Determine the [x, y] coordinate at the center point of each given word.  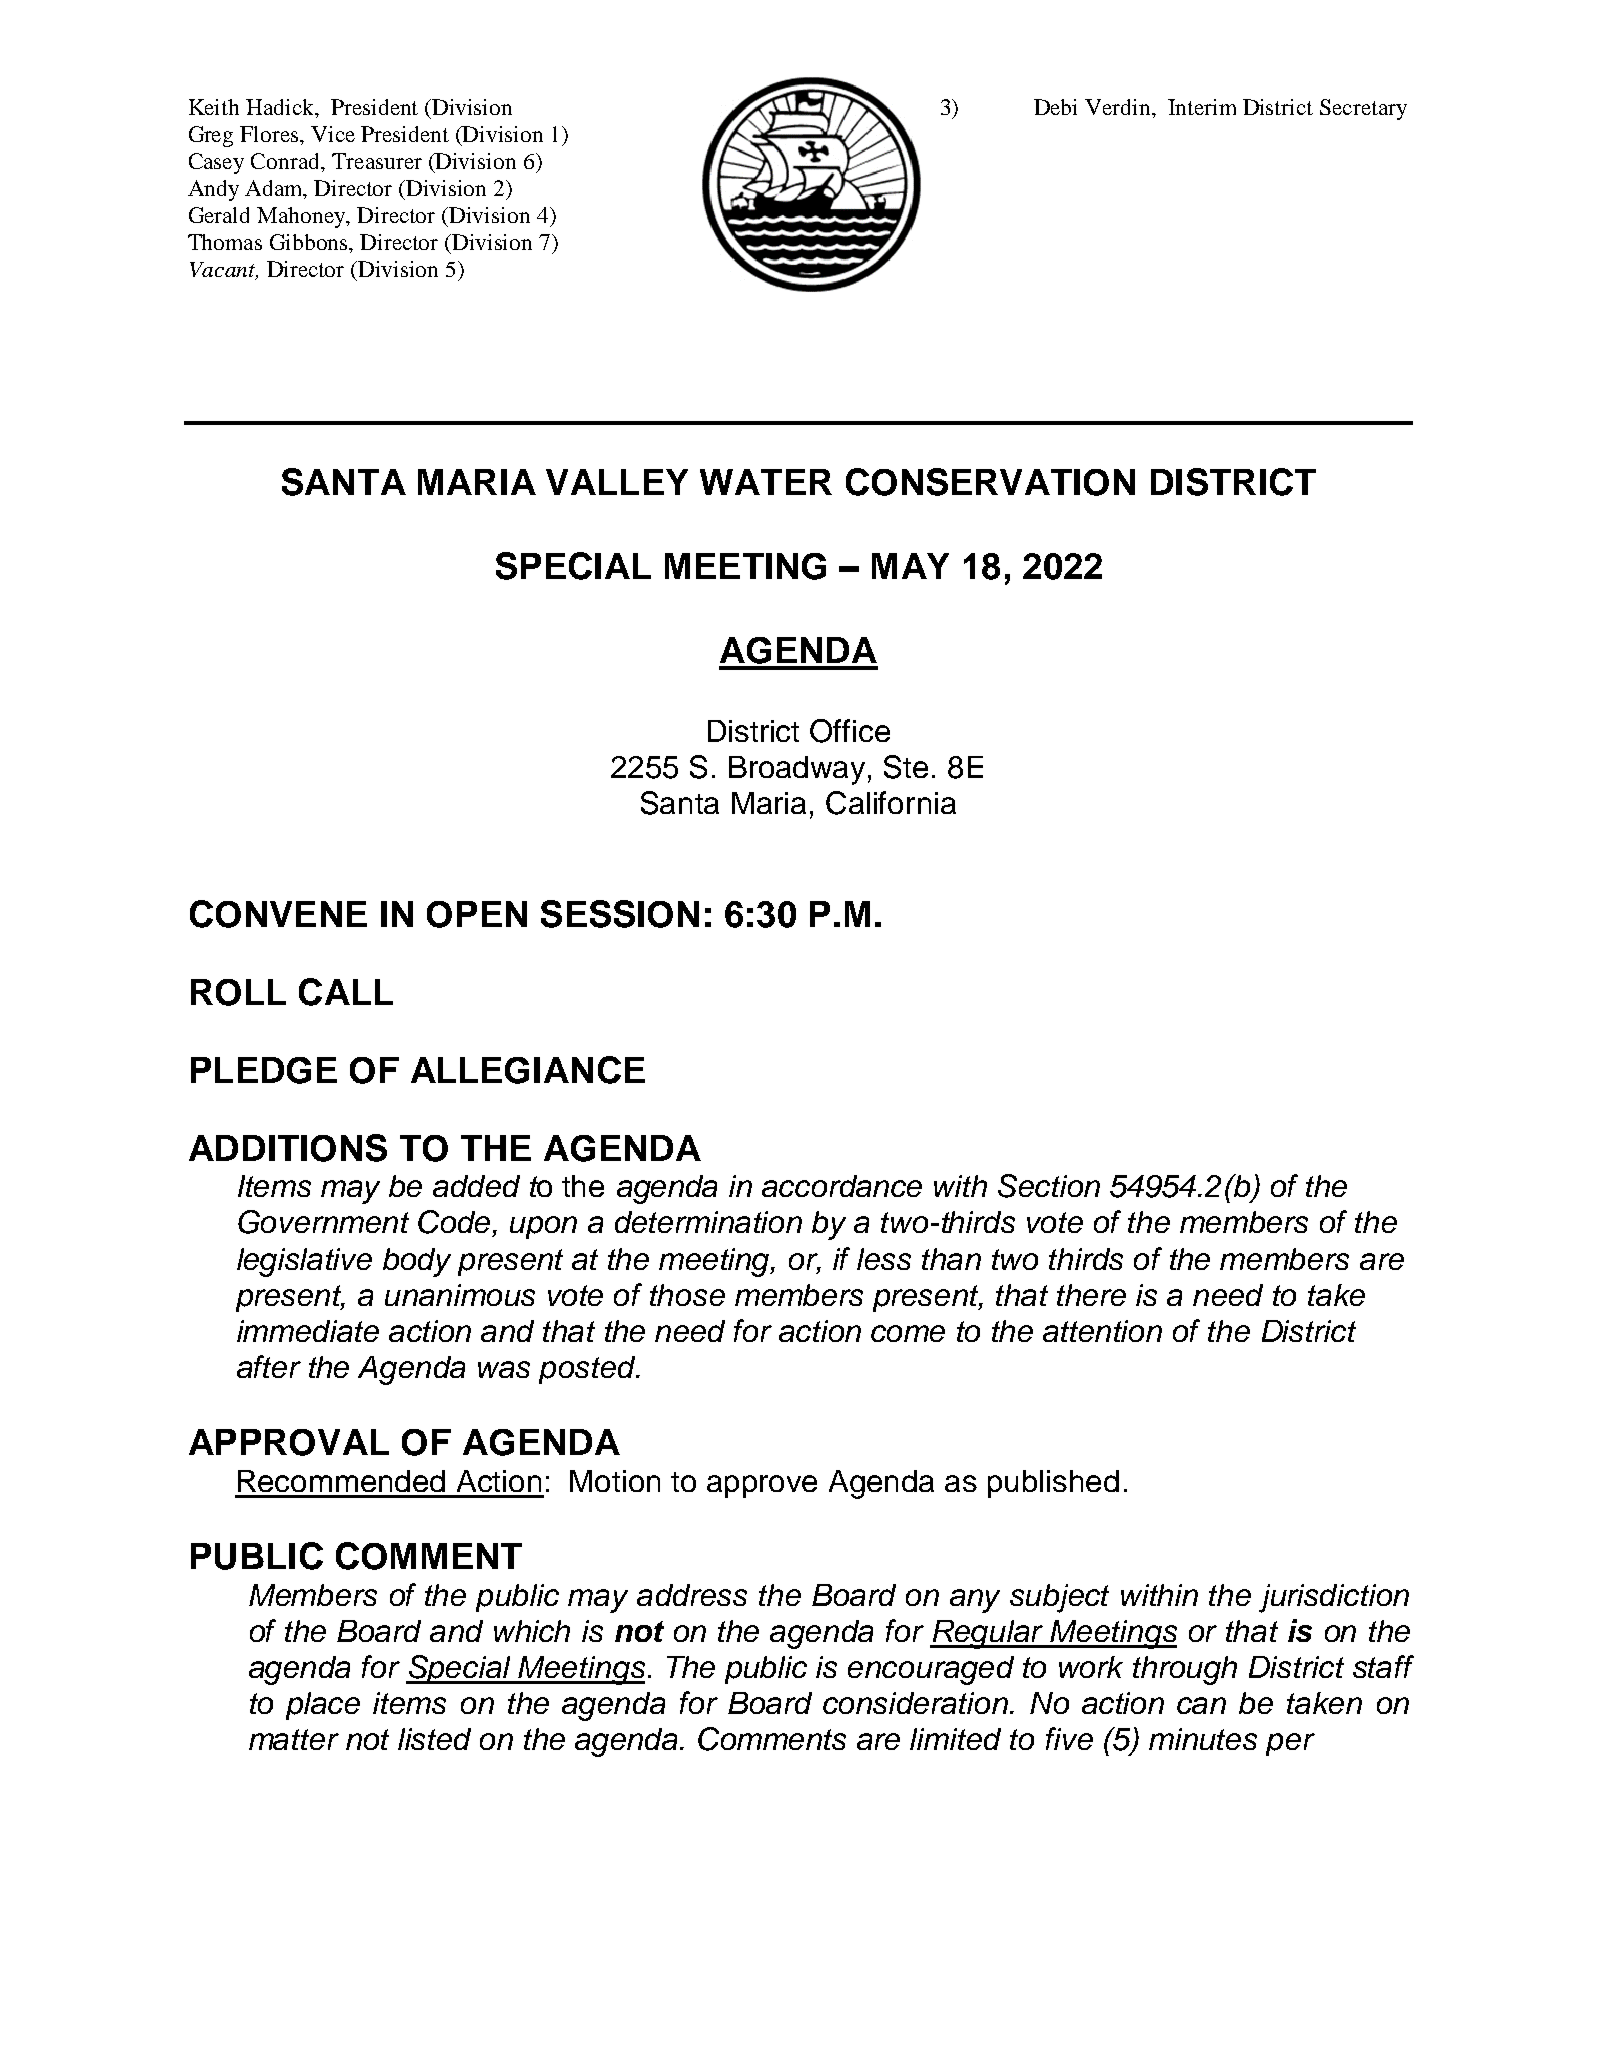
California [891, 803]
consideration [917, 1703]
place [323, 1706]
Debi [1055, 107]
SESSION [620, 914]
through [1185, 1670]
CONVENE [278, 914]
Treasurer [377, 161]
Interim [1202, 107]
